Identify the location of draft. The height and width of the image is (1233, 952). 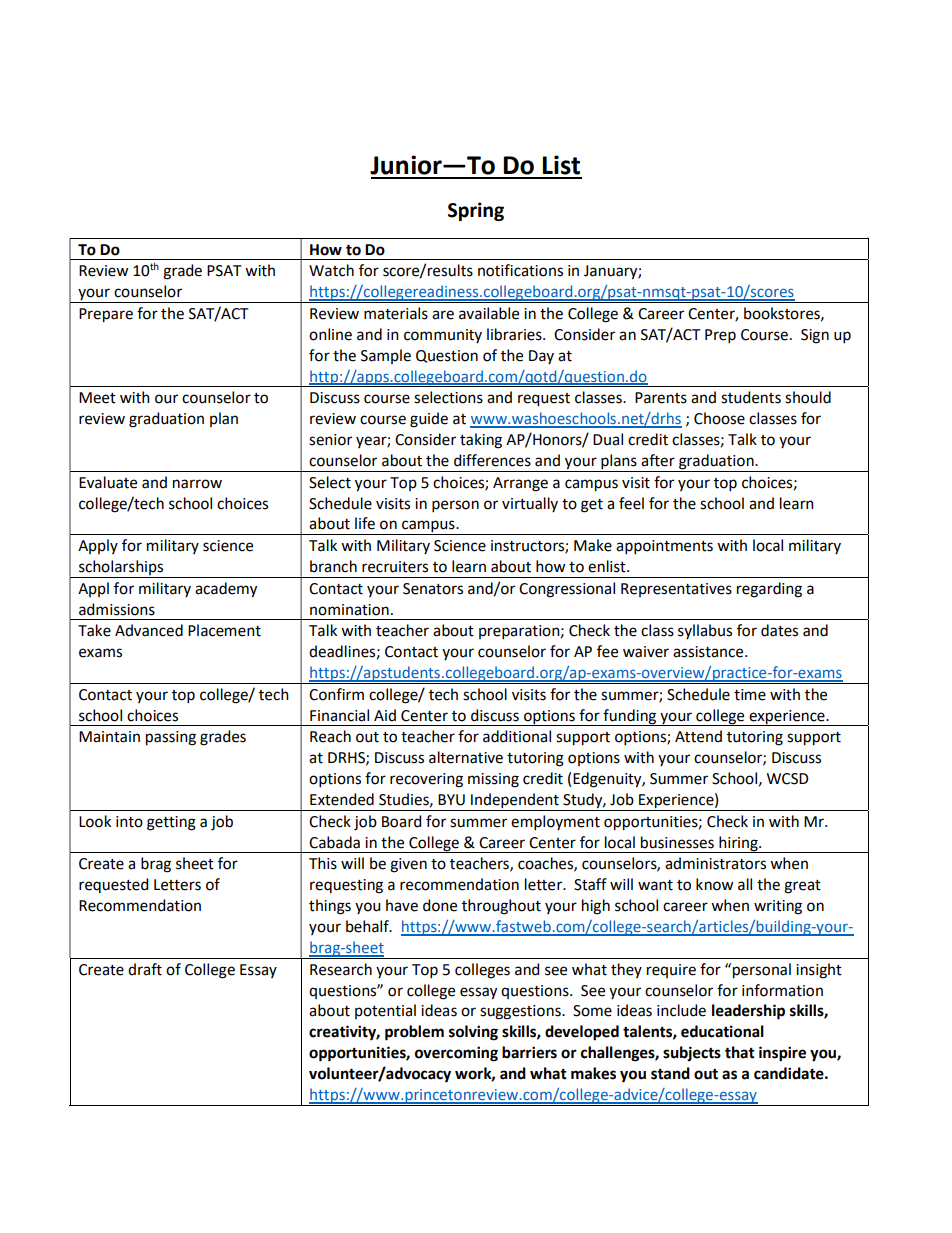
(145, 969).
